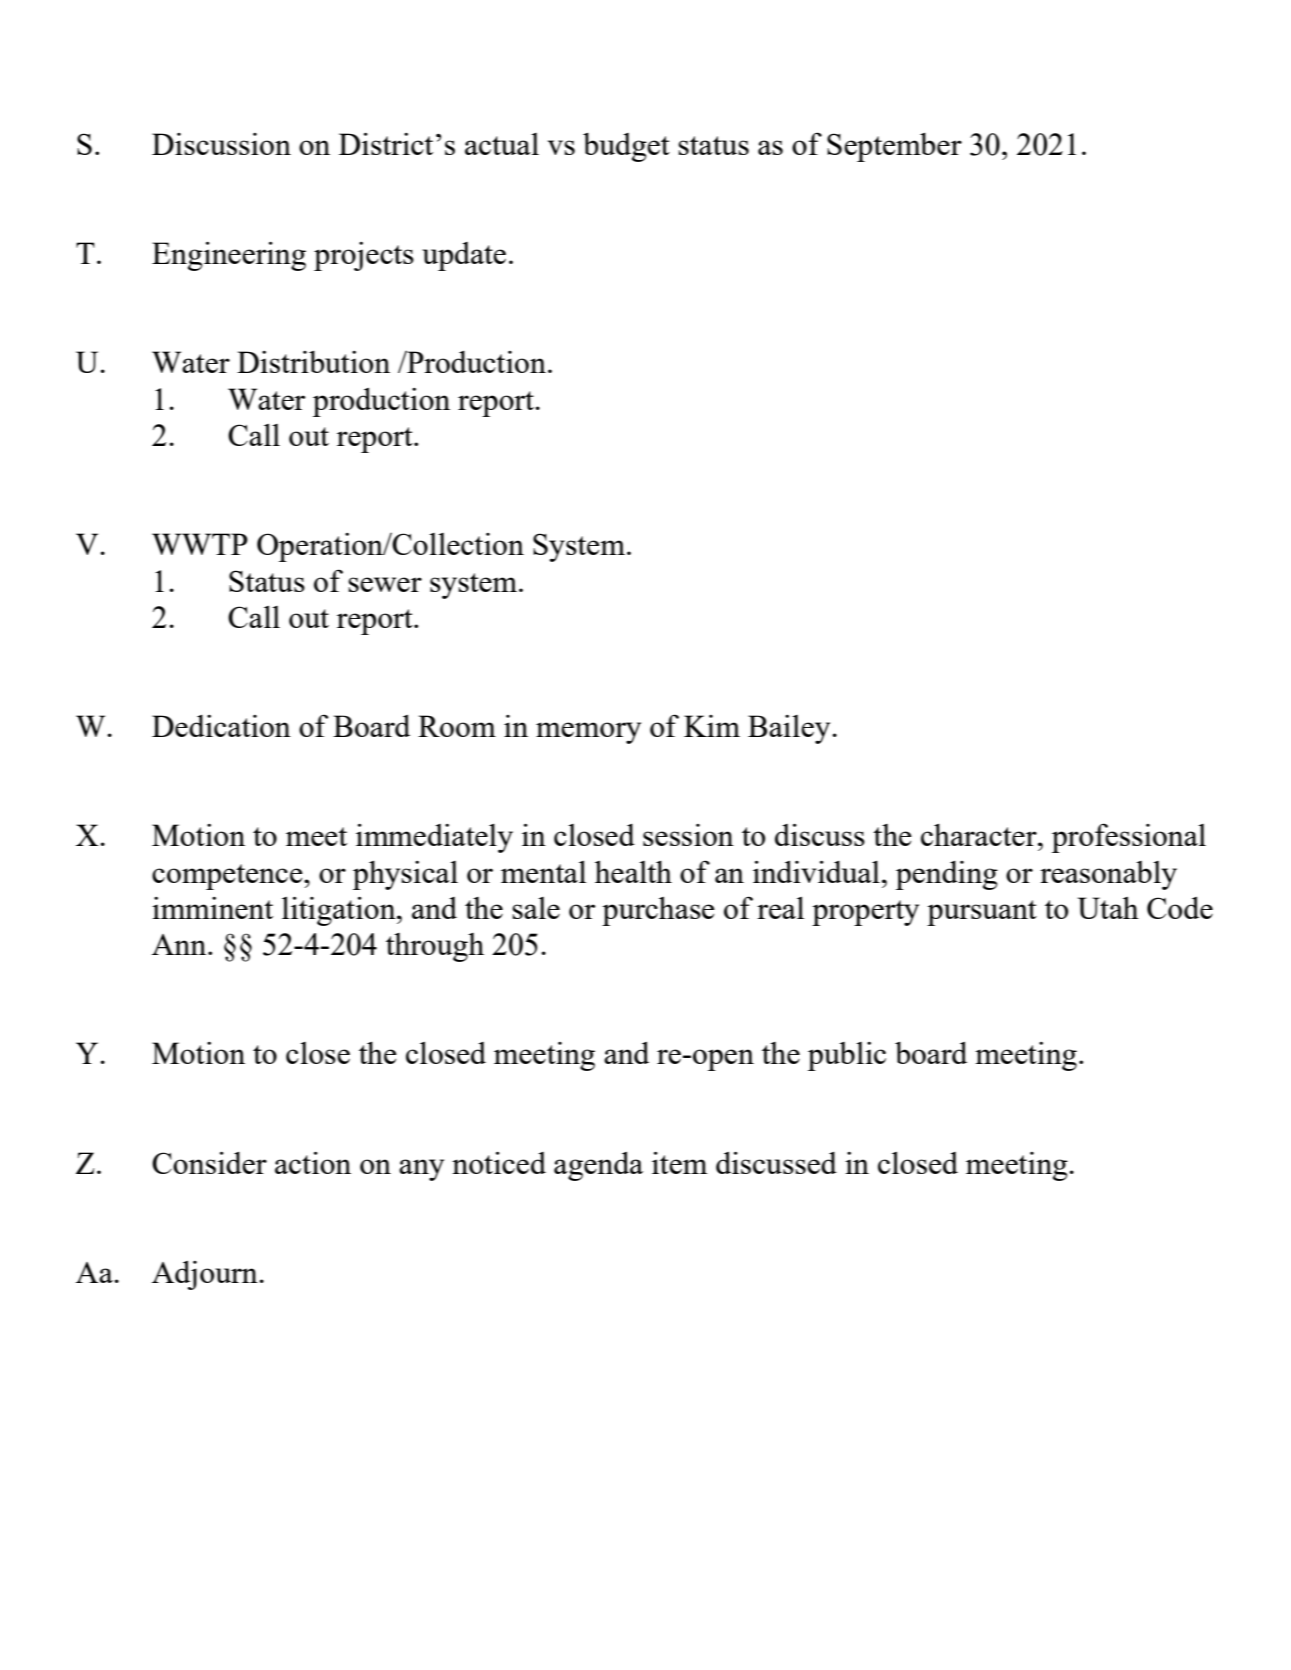  Describe the element at coordinates (688, 835) in the screenshot. I see `session` at that location.
